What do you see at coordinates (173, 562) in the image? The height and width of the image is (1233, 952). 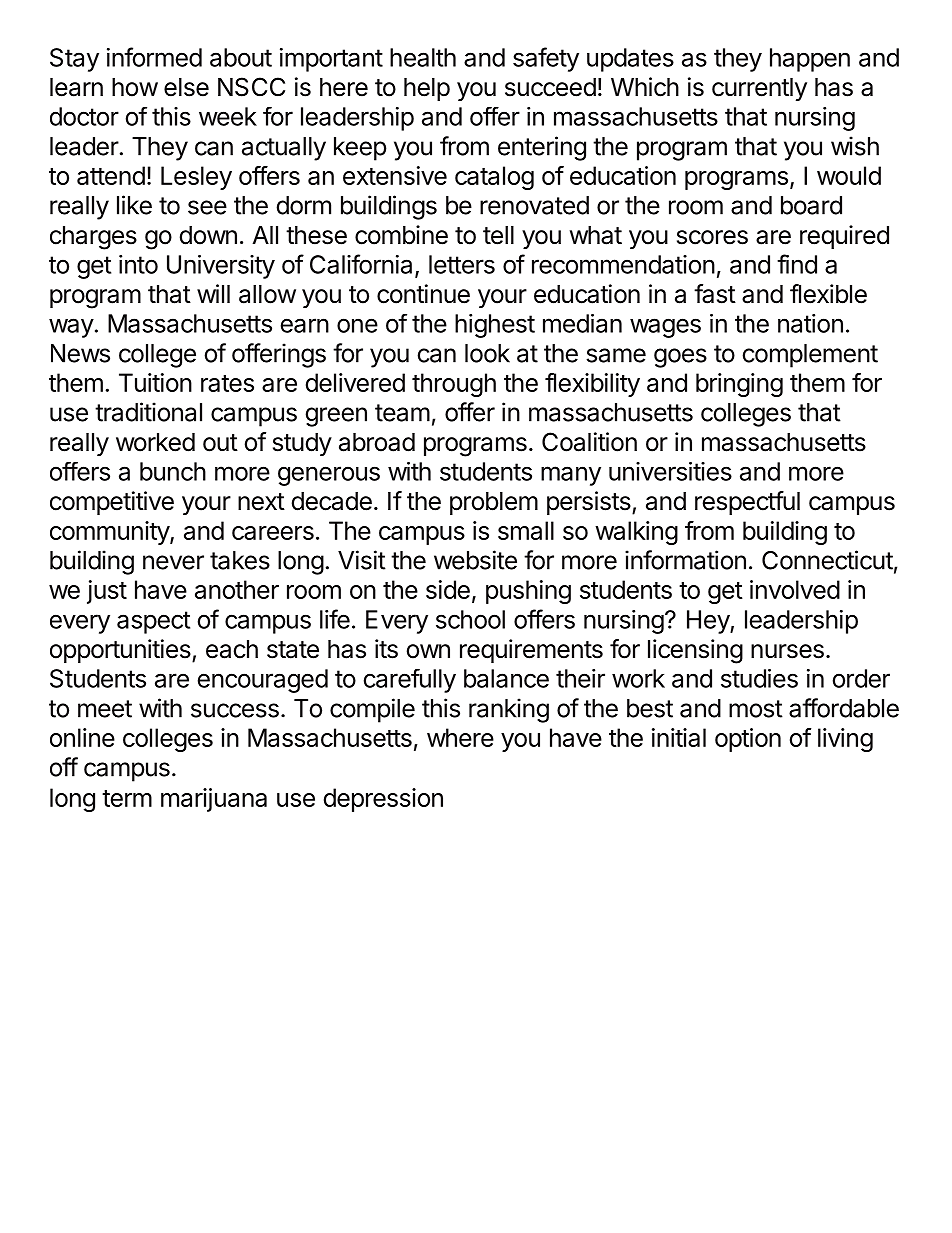 I see `never` at bounding box center [173, 562].
